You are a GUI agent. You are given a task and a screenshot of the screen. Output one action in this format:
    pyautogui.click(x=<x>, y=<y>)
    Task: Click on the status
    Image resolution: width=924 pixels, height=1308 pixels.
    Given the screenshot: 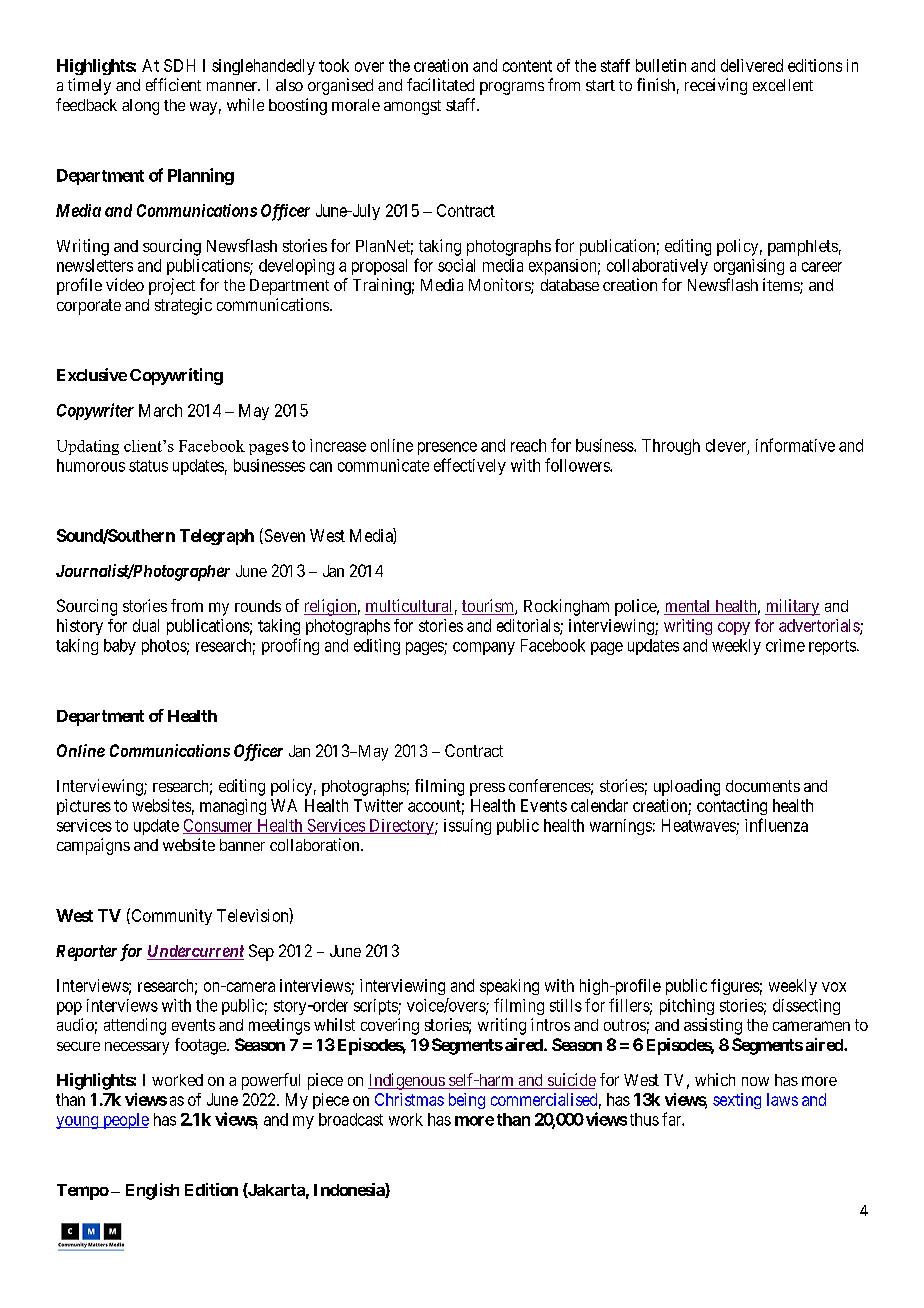 What is the action you would take?
    pyautogui.click(x=148, y=466)
